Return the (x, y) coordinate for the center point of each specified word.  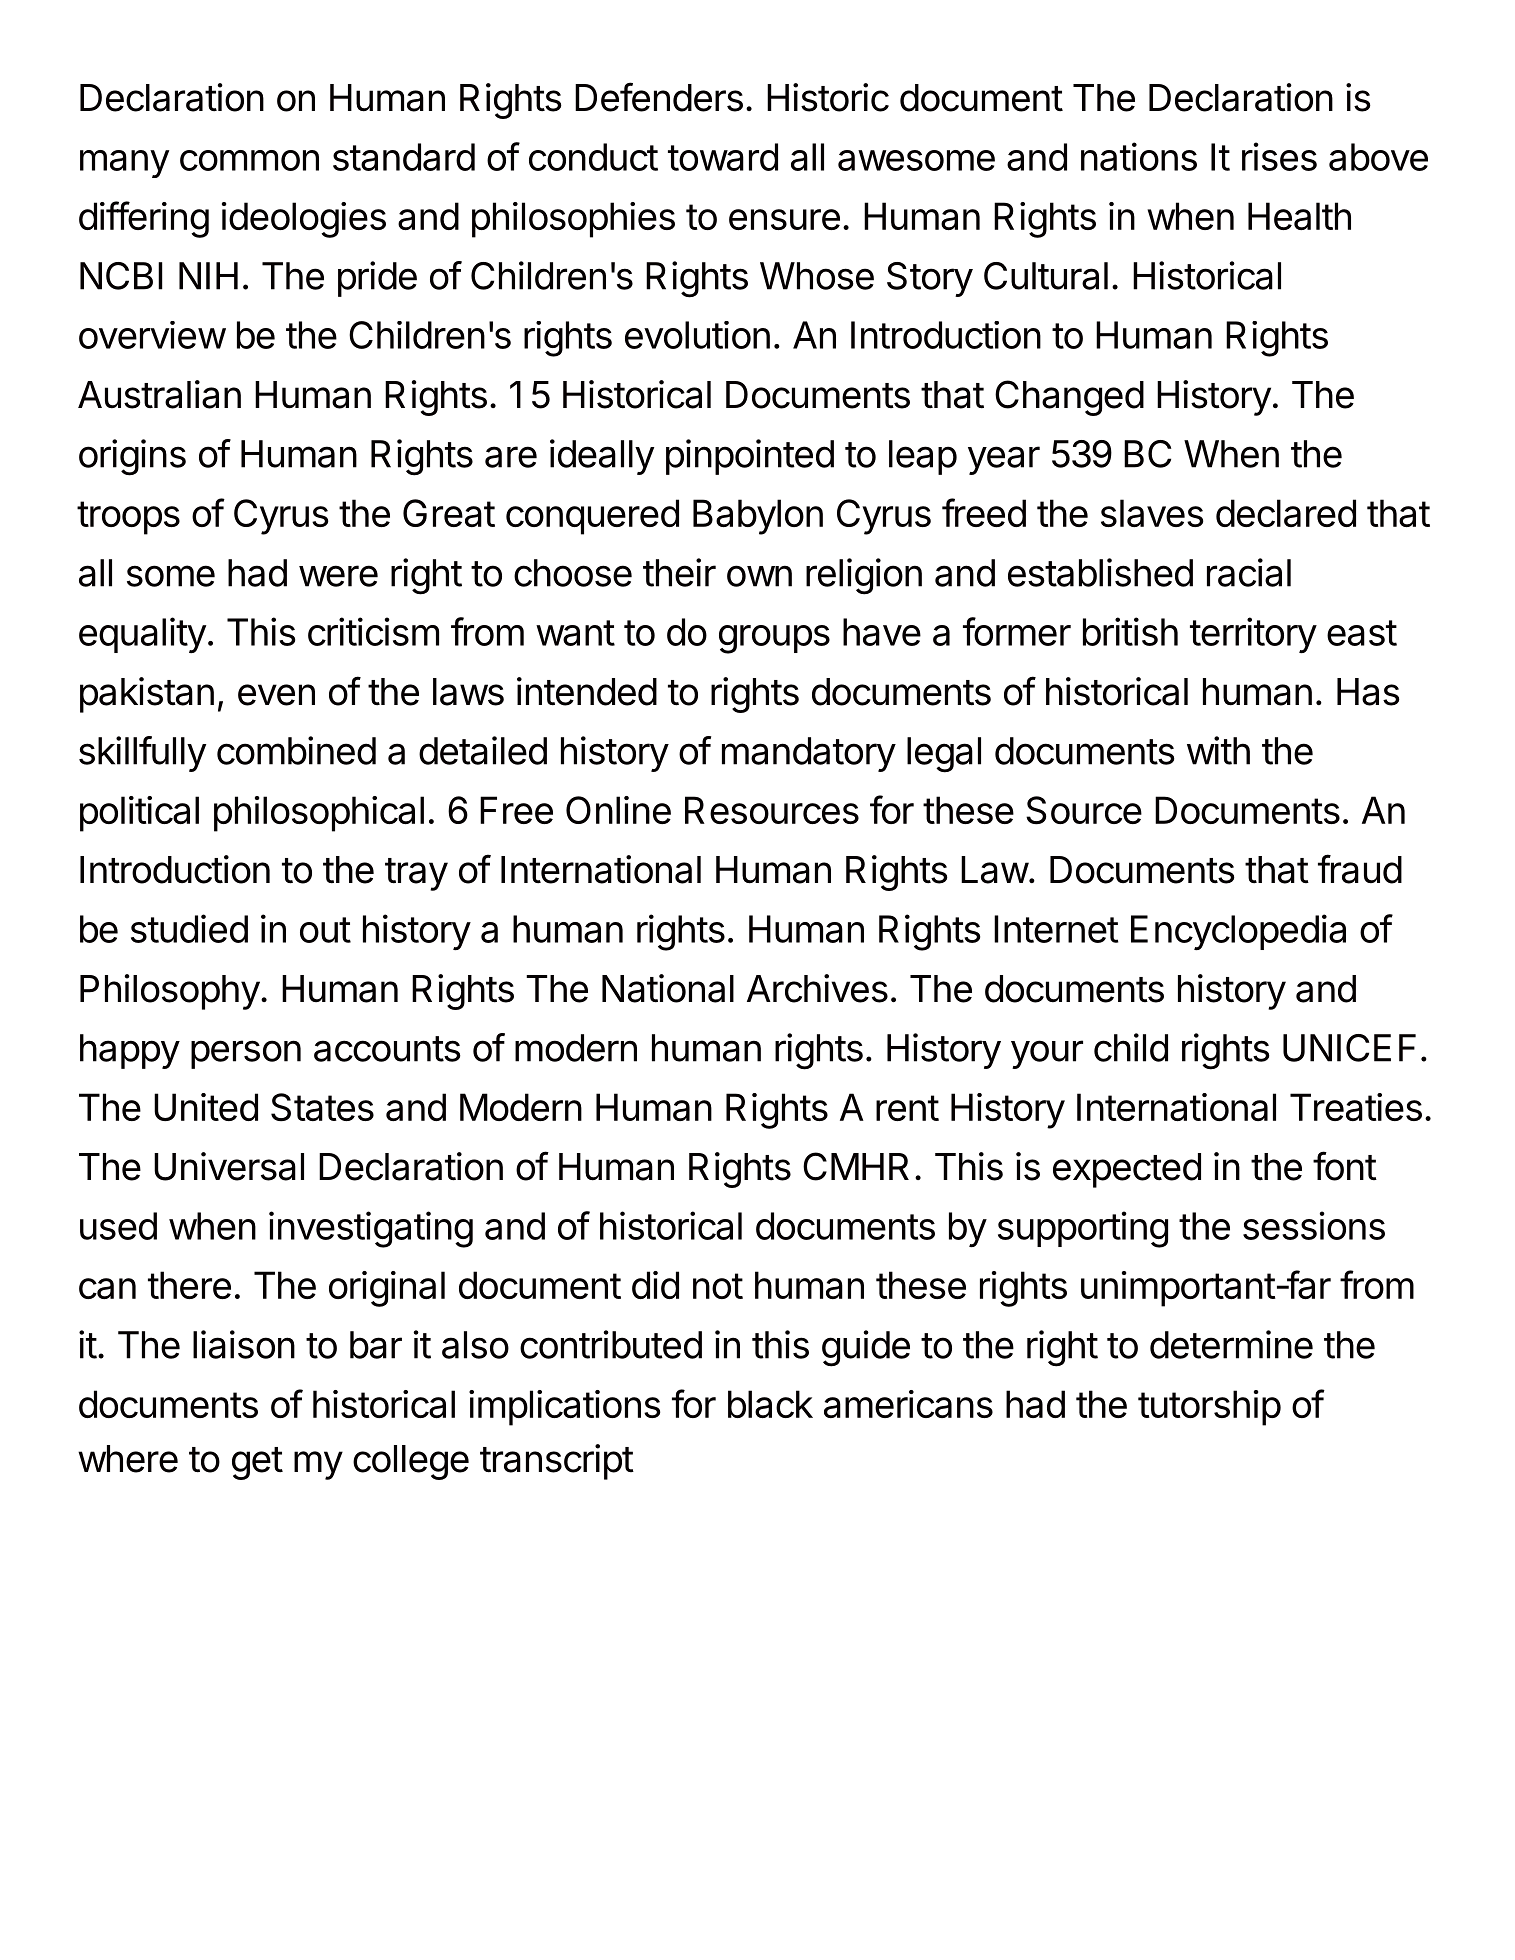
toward (723, 157)
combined (296, 750)
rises (1279, 156)
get (257, 1463)
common (249, 160)
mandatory (809, 754)
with (1218, 750)
